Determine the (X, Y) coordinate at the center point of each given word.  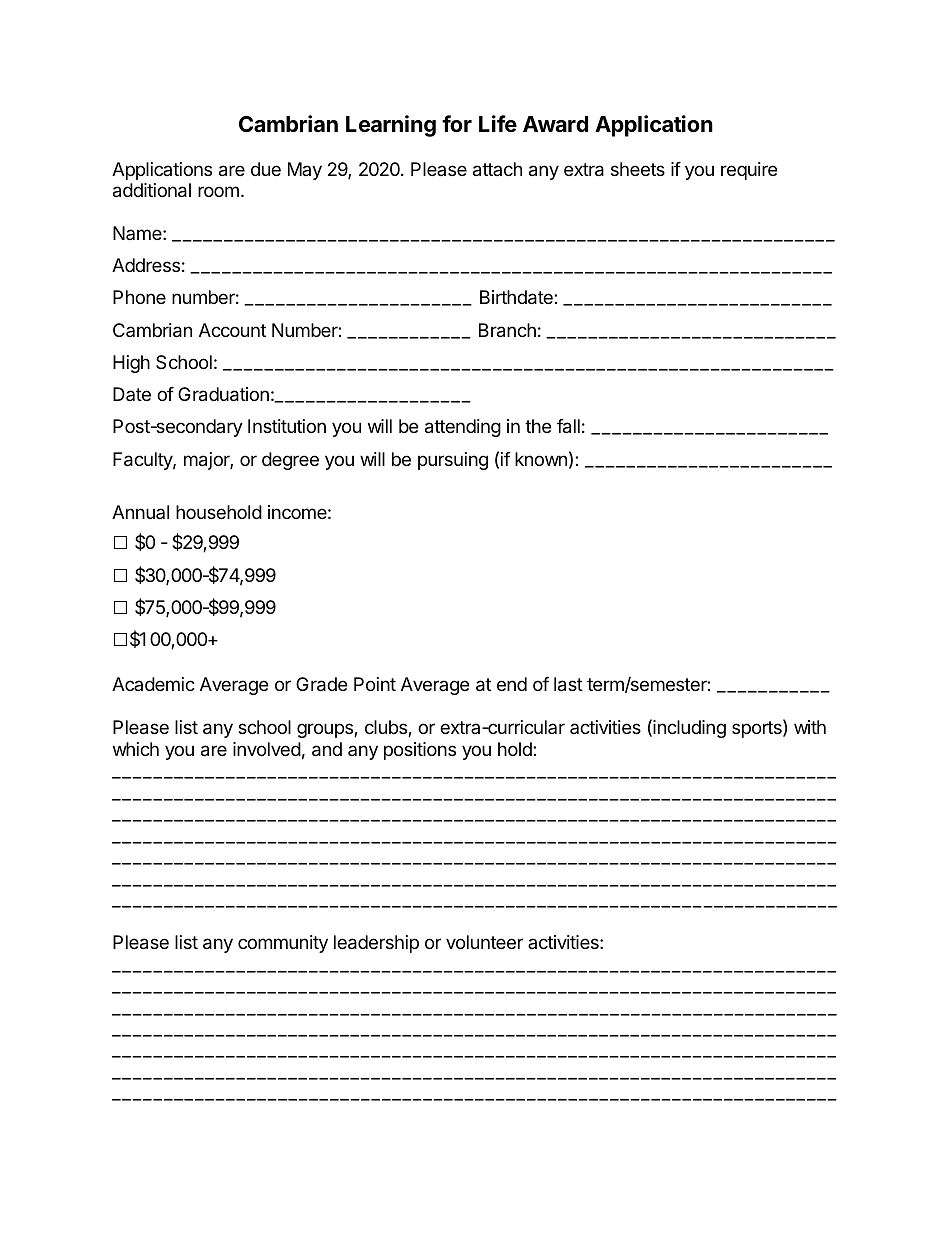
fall (568, 426)
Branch (507, 330)
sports (758, 729)
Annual (140, 512)
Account (232, 330)
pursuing (453, 461)
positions (420, 751)
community (283, 944)
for (457, 123)
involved (267, 749)
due (266, 169)
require (749, 171)
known (541, 459)
